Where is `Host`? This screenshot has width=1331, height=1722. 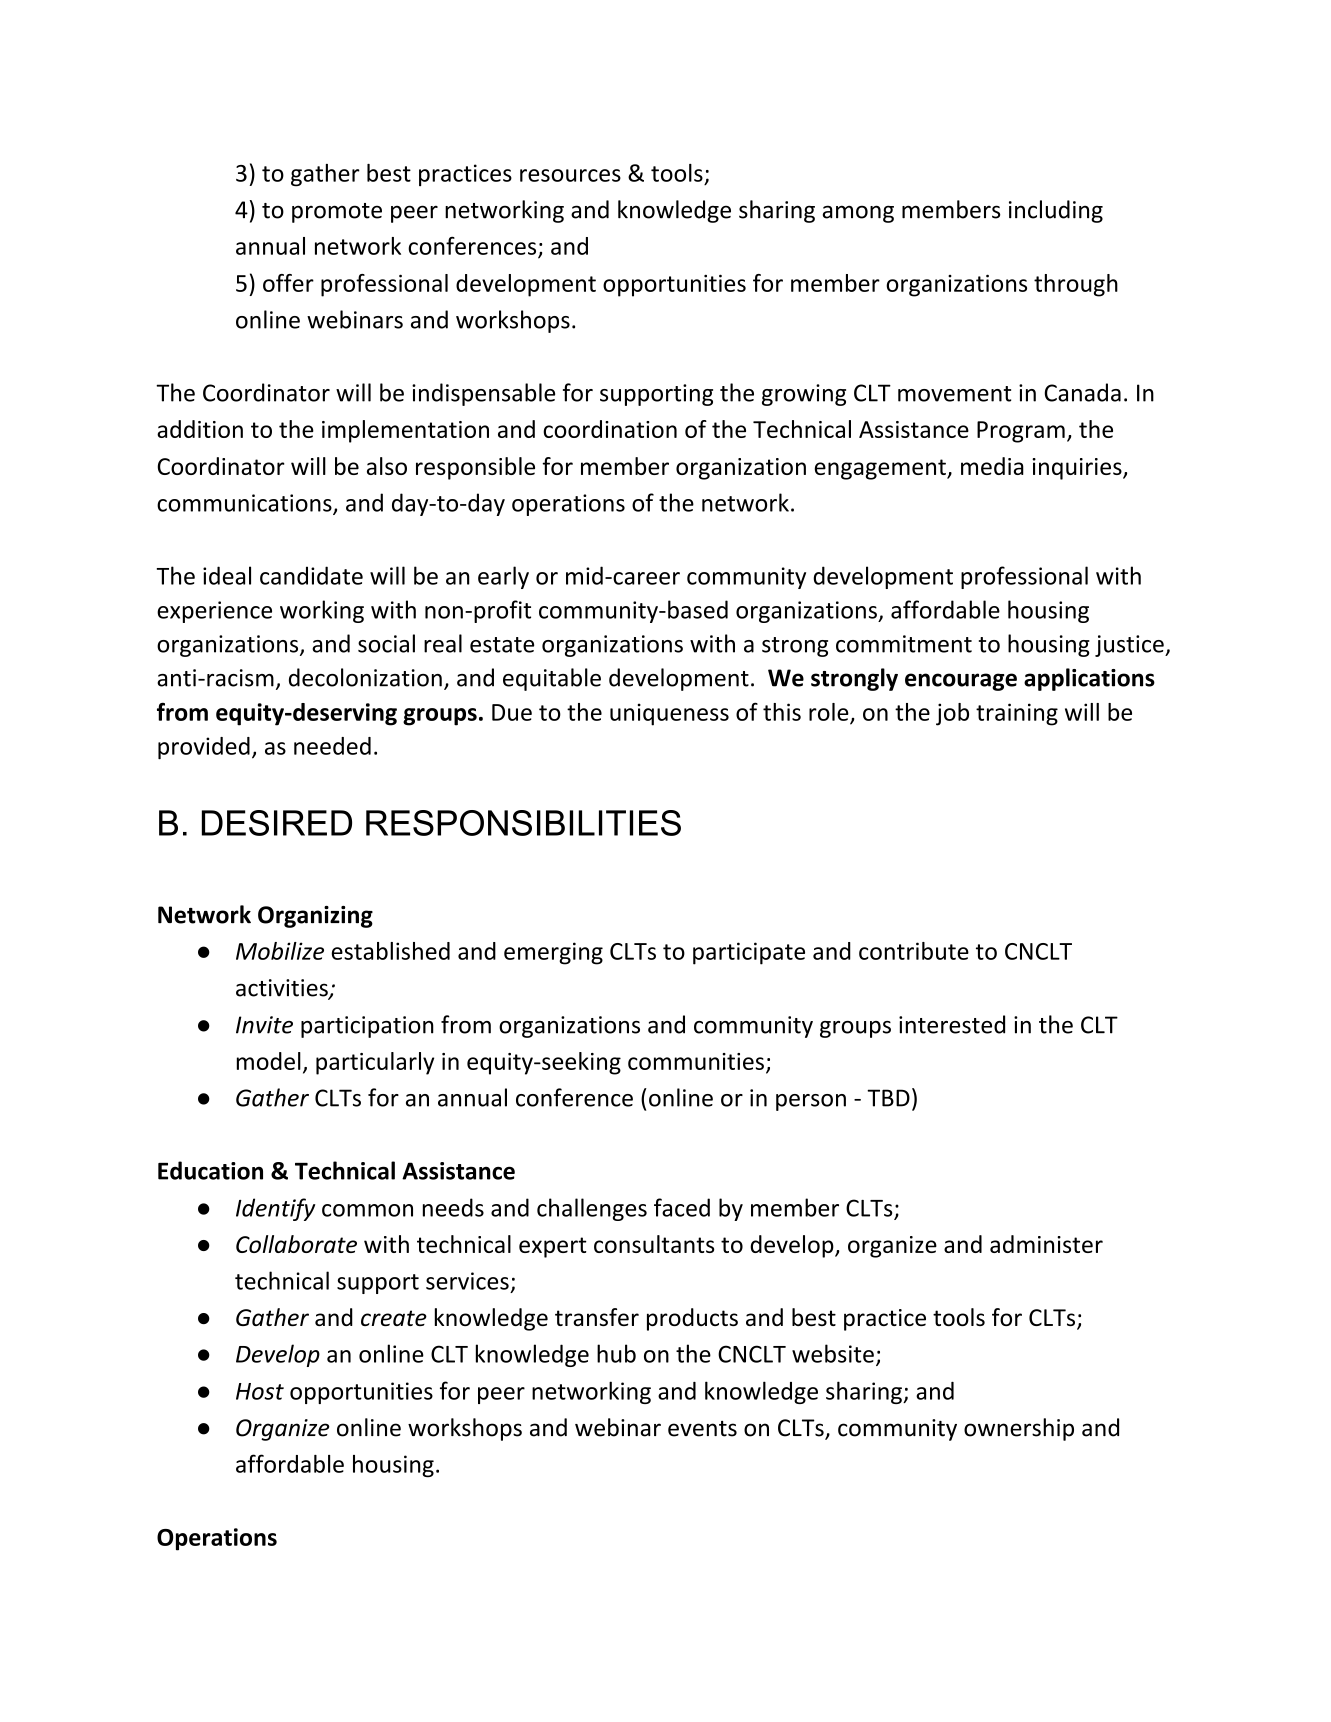 Host is located at coordinates (260, 1391).
